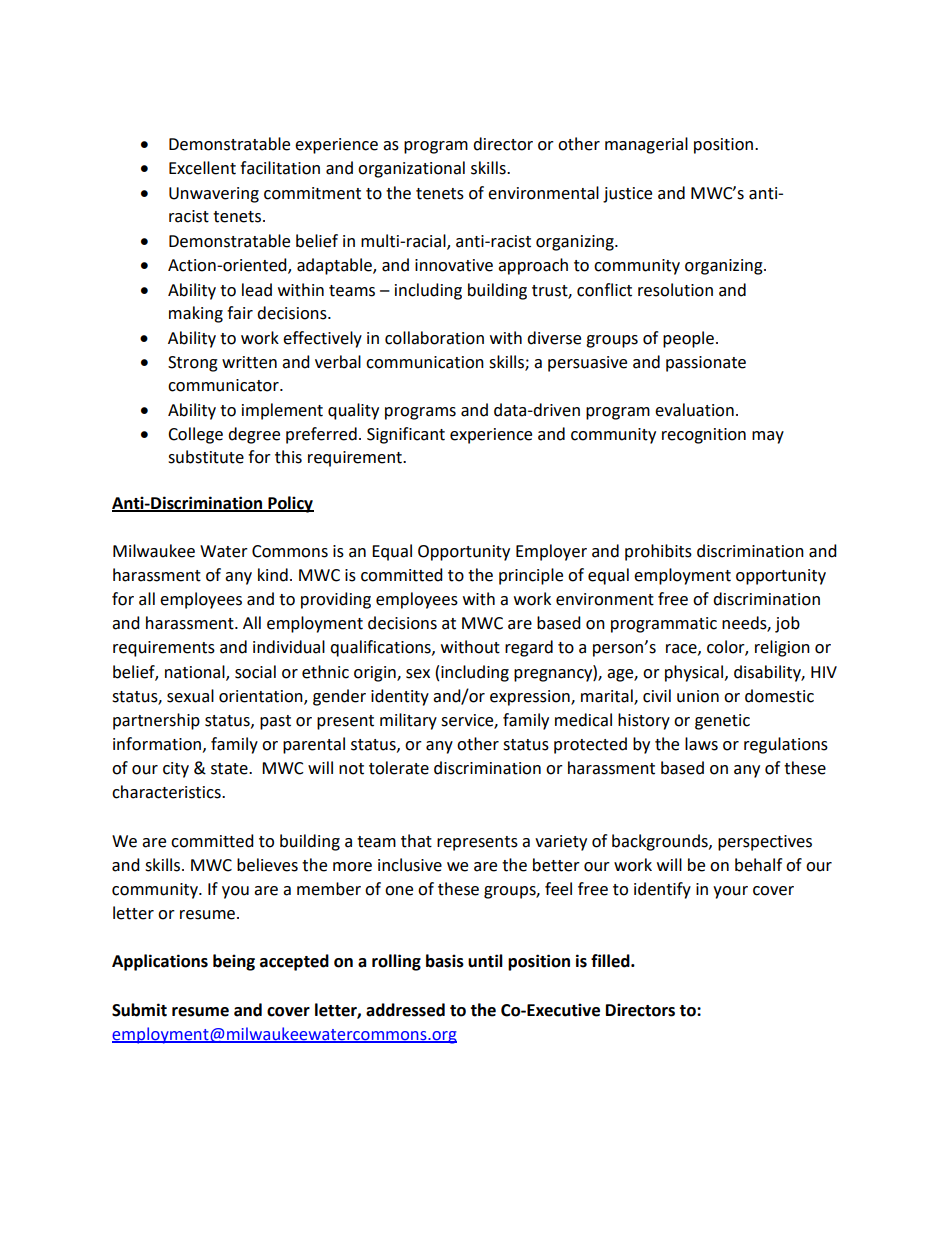 The width and height of the image is (952, 1233). I want to click on substitute, so click(206, 457).
